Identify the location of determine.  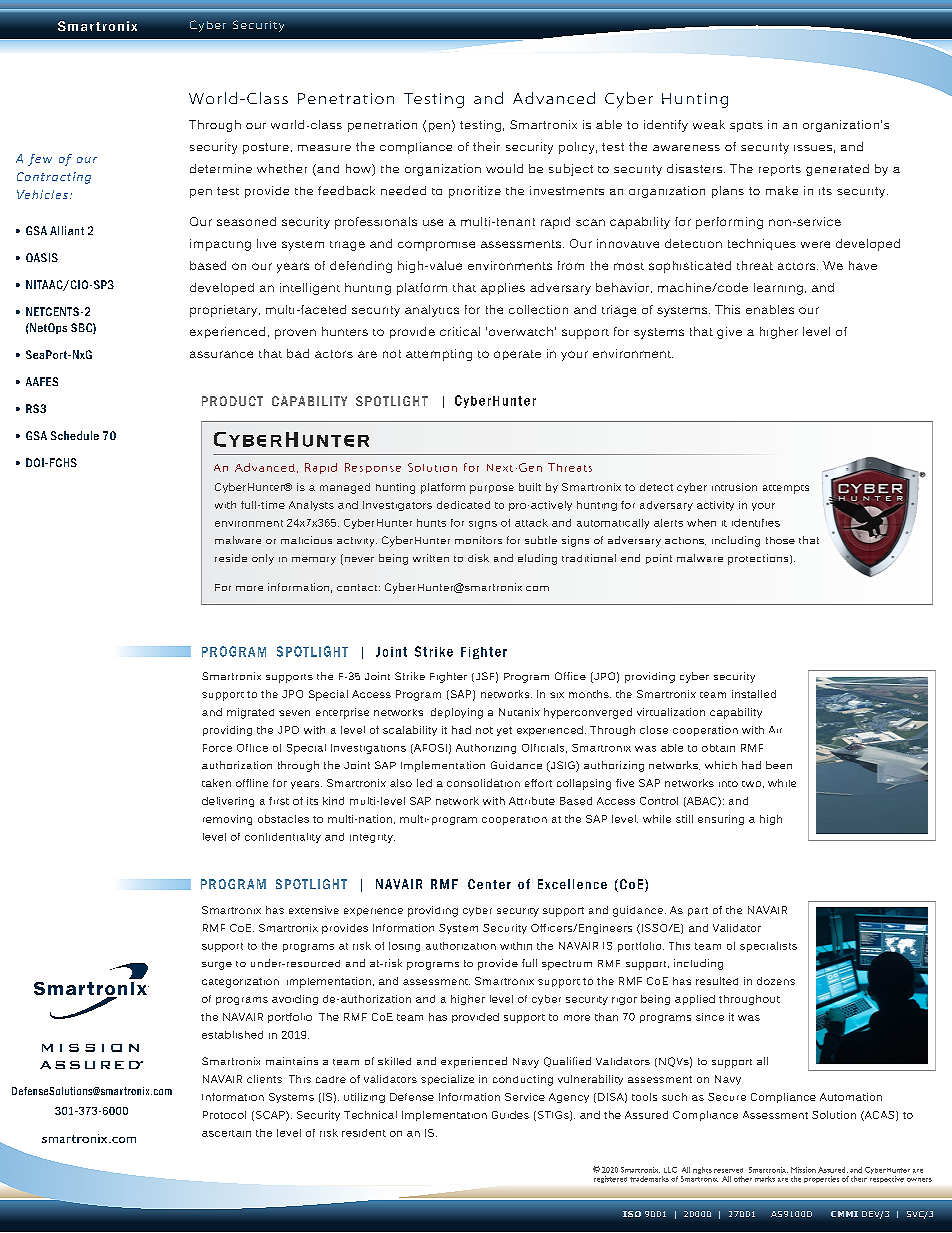
(221, 168).
